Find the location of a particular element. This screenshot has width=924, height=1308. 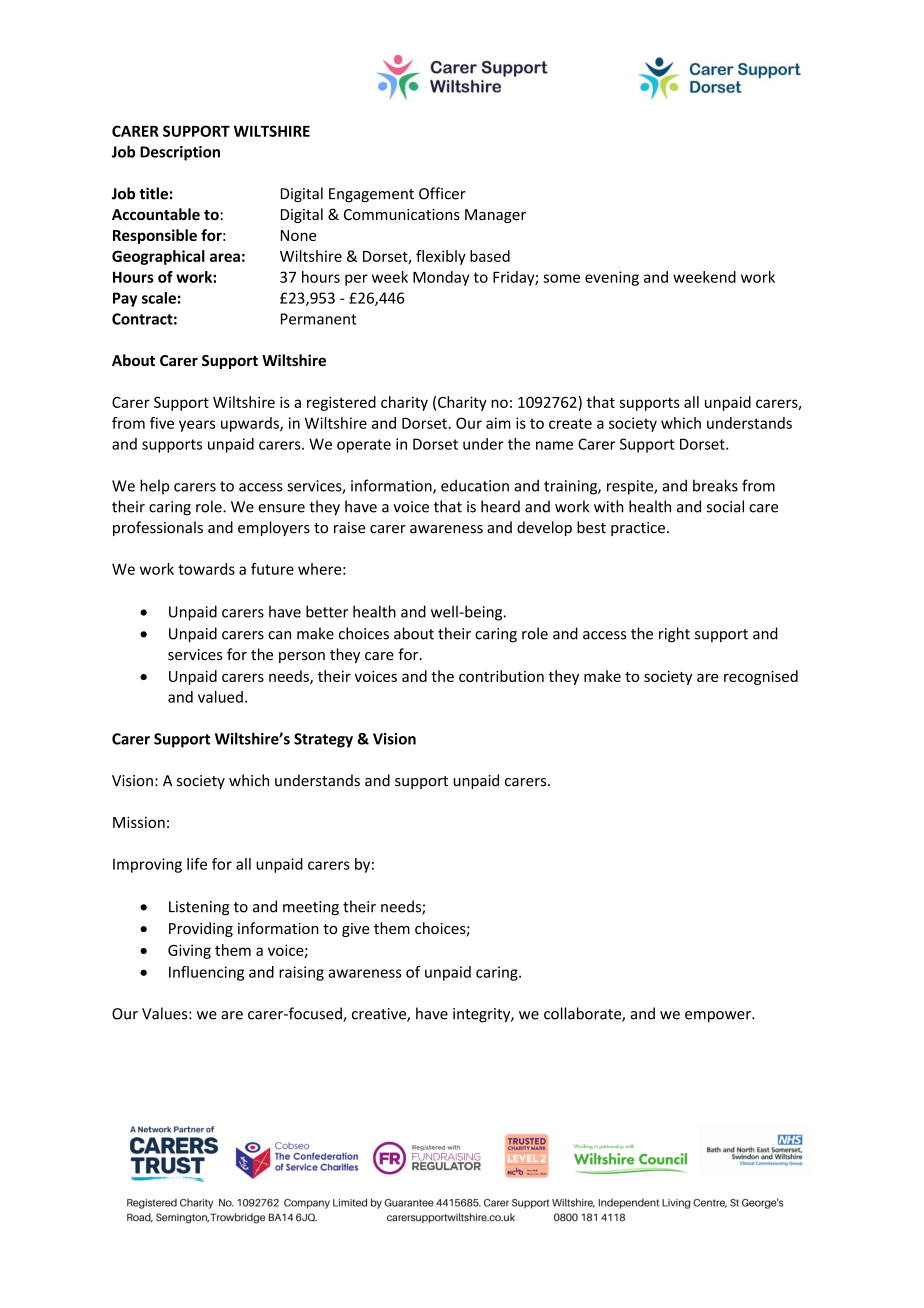

towards is located at coordinates (206, 569).
